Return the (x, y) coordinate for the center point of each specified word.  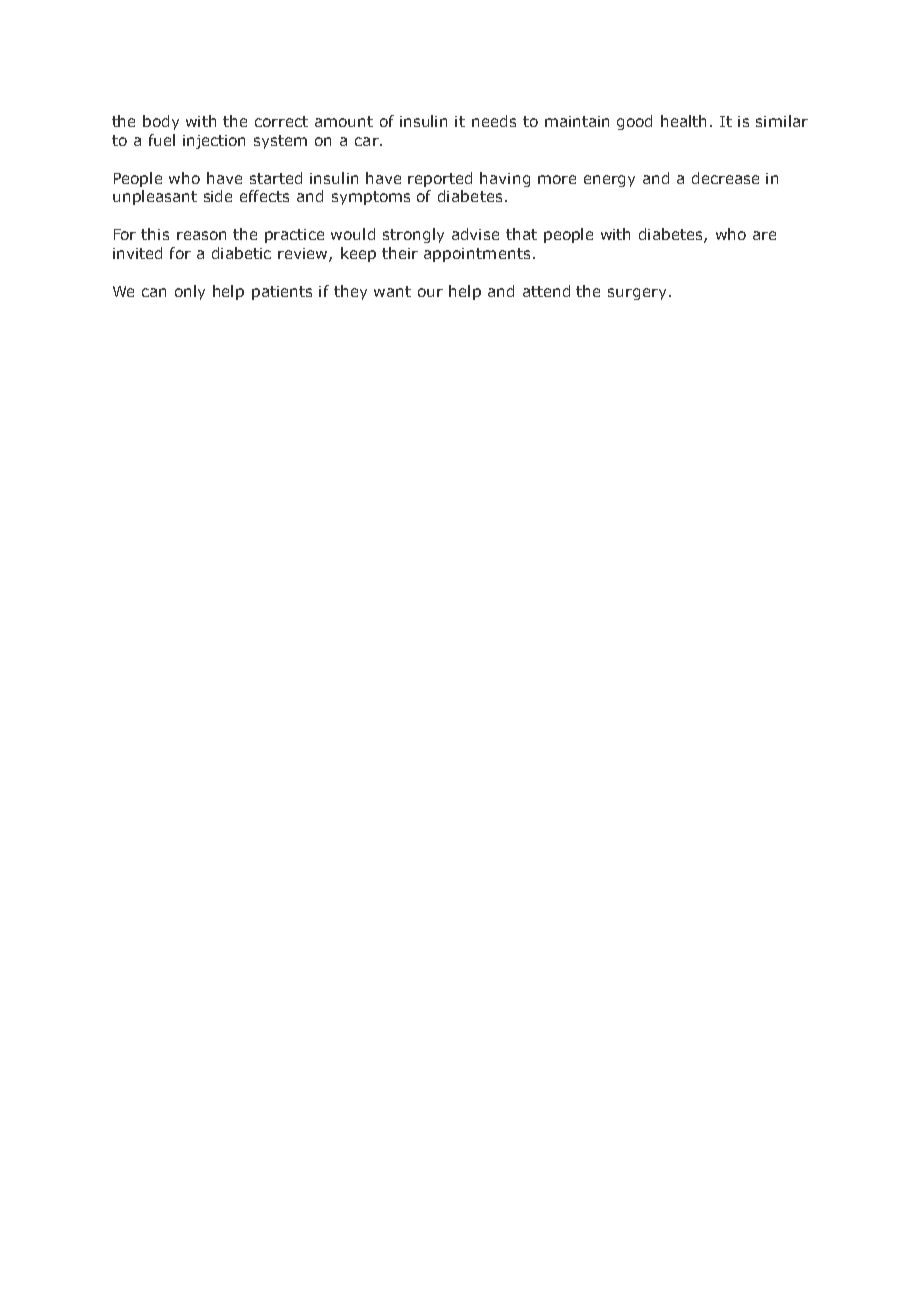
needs (494, 121)
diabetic (241, 253)
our (430, 292)
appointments (477, 255)
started (276, 178)
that (521, 234)
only (190, 292)
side (218, 196)
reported (440, 179)
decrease (725, 178)
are (764, 235)
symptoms (371, 198)
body (161, 122)
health (683, 121)
